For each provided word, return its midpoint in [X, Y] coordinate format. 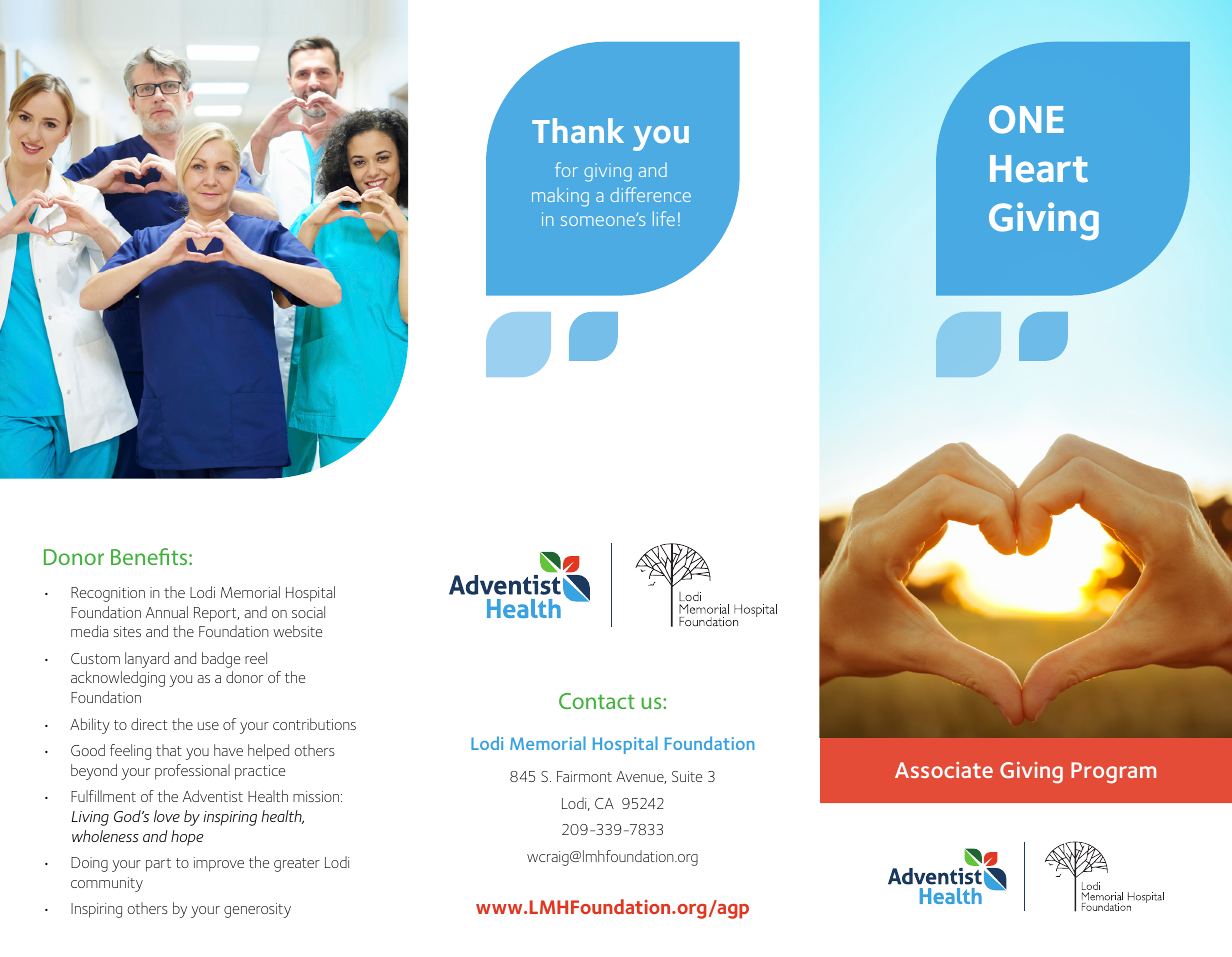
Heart [1039, 169]
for [566, 169]
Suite [687, 776]
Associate [944, 770]
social [308, 612]
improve [219, 864]
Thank [578, 130]
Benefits [150, 556]
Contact [597, 701]
